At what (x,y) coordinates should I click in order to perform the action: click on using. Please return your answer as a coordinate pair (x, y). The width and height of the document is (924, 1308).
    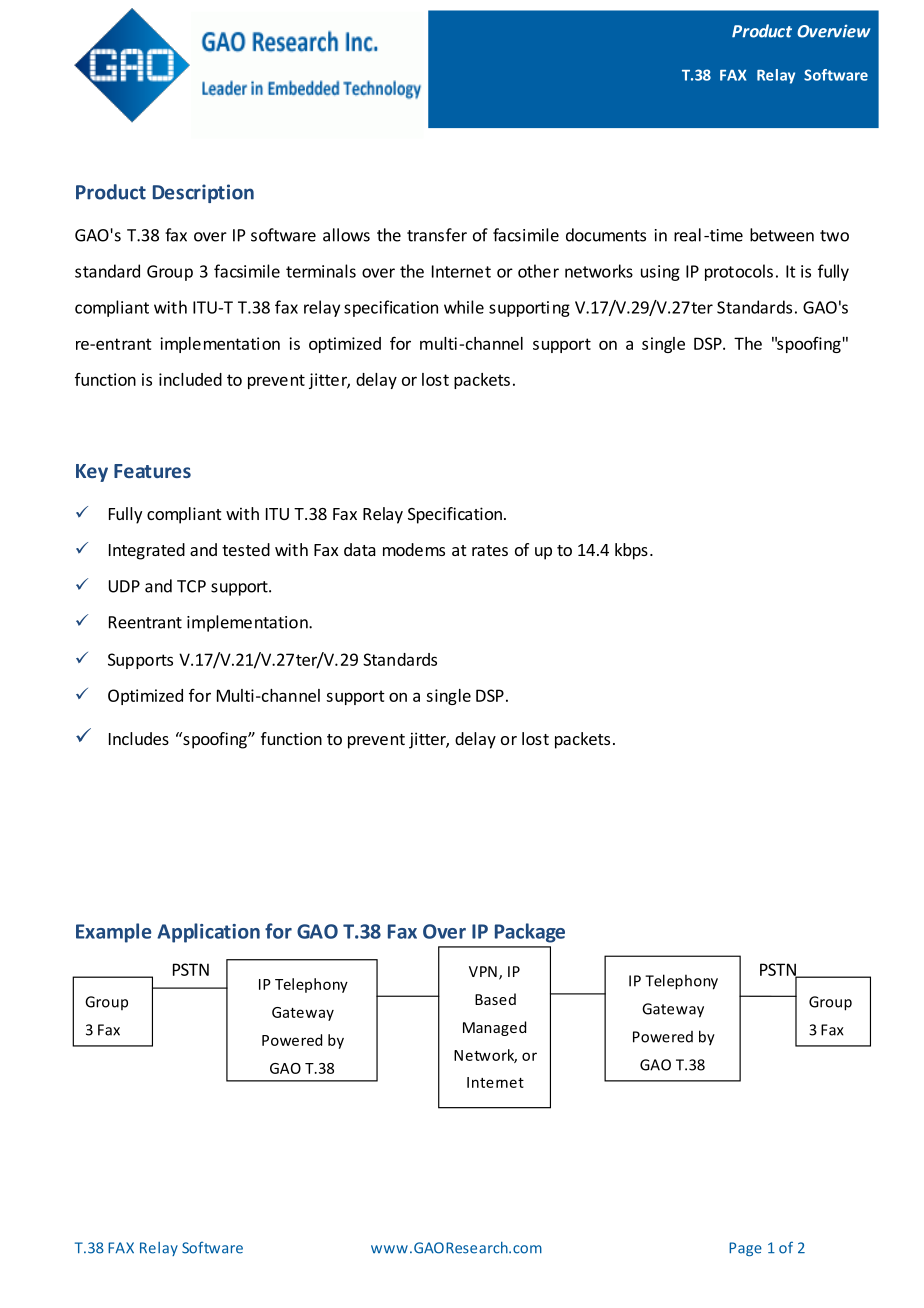
    Looking at the image, I should click on (660, 273).
